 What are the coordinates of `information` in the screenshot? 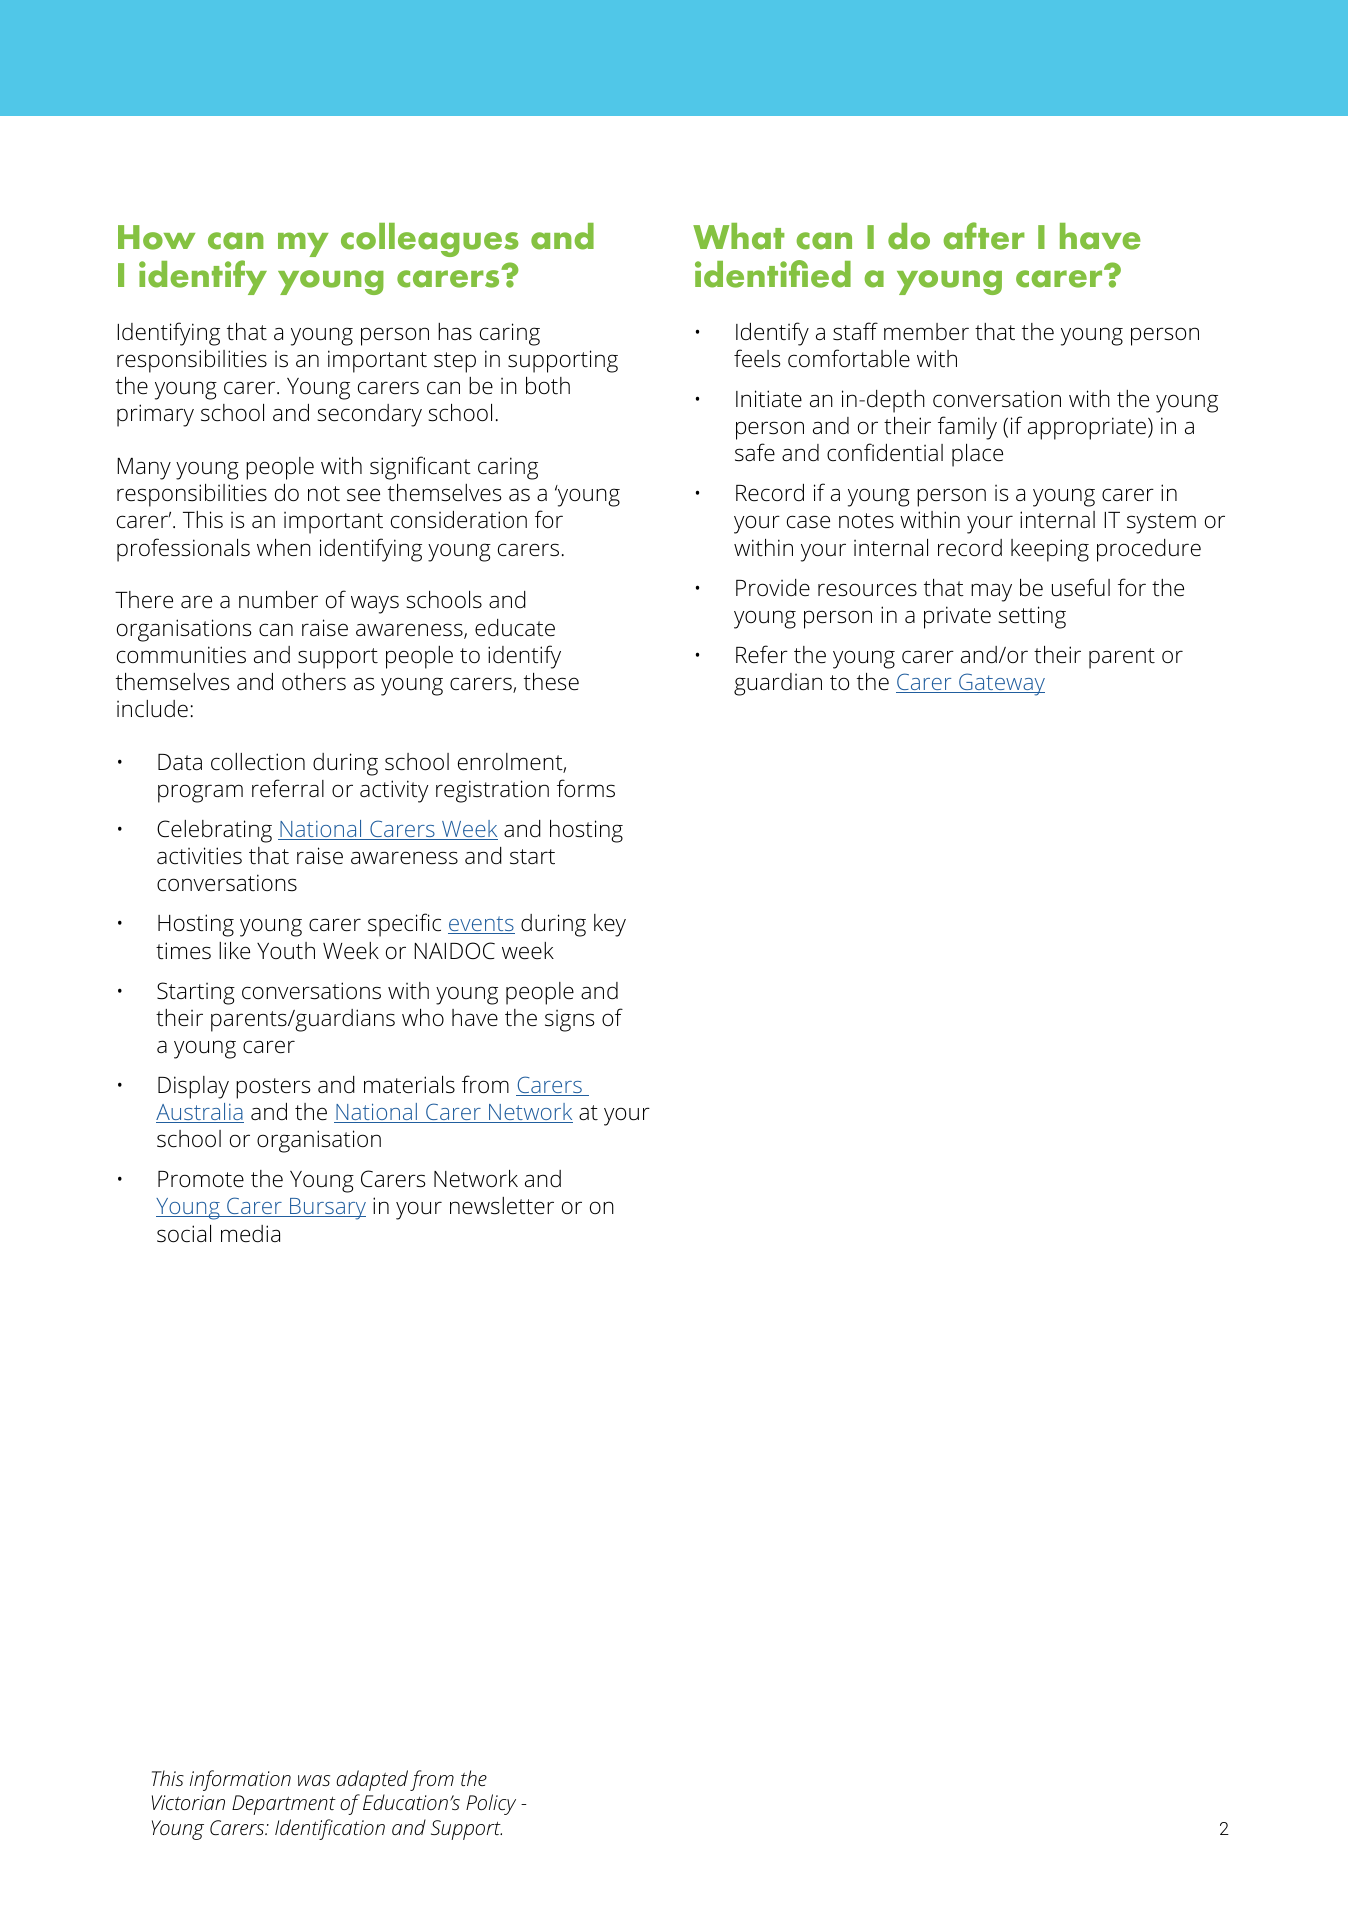 It's located at (240, 1780).
